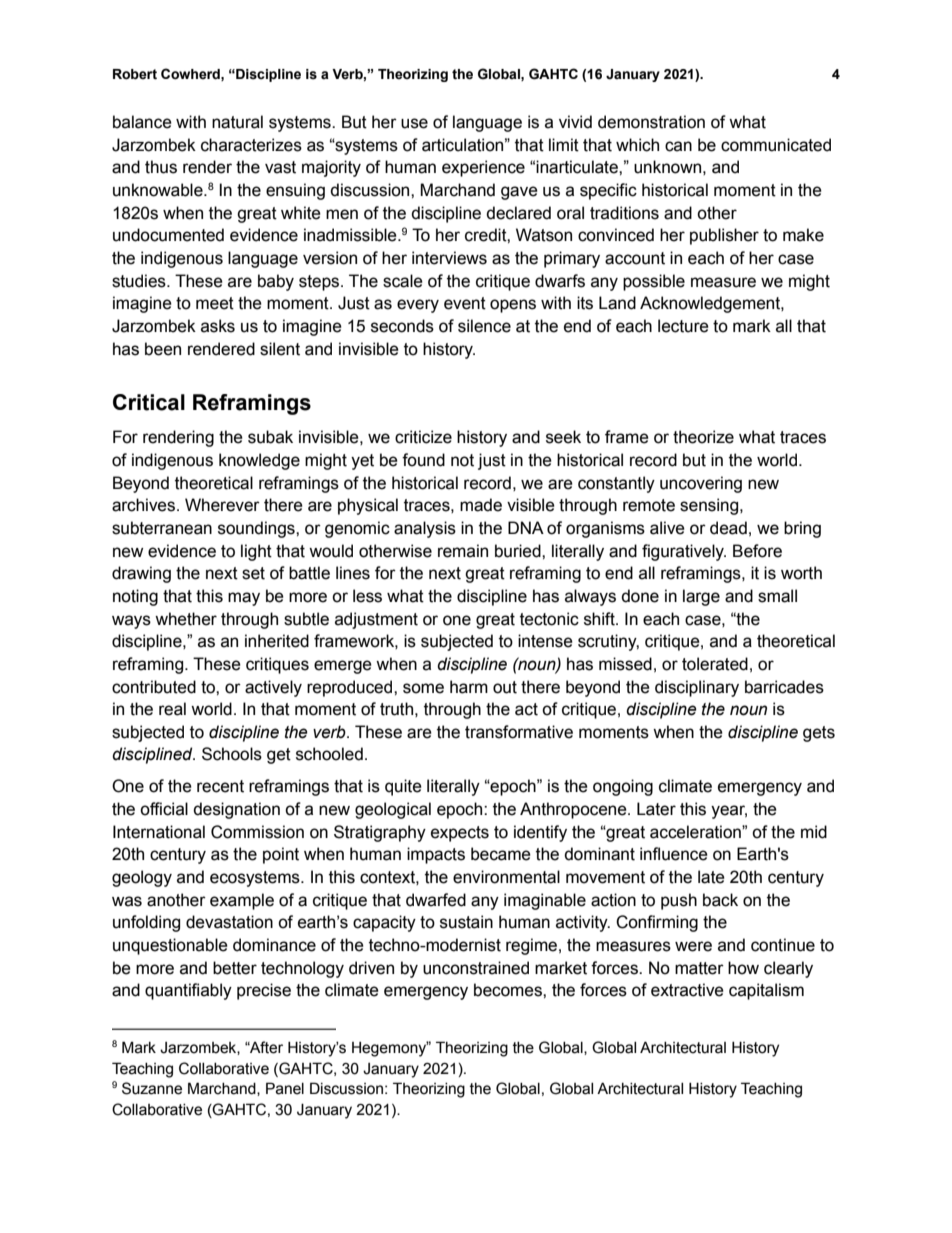 The height and width of the screenshot is (1233, 952). What do you see at coordinates (463, 551) in the screenshot?
I see `remain` at bounding box center [463, 551].
